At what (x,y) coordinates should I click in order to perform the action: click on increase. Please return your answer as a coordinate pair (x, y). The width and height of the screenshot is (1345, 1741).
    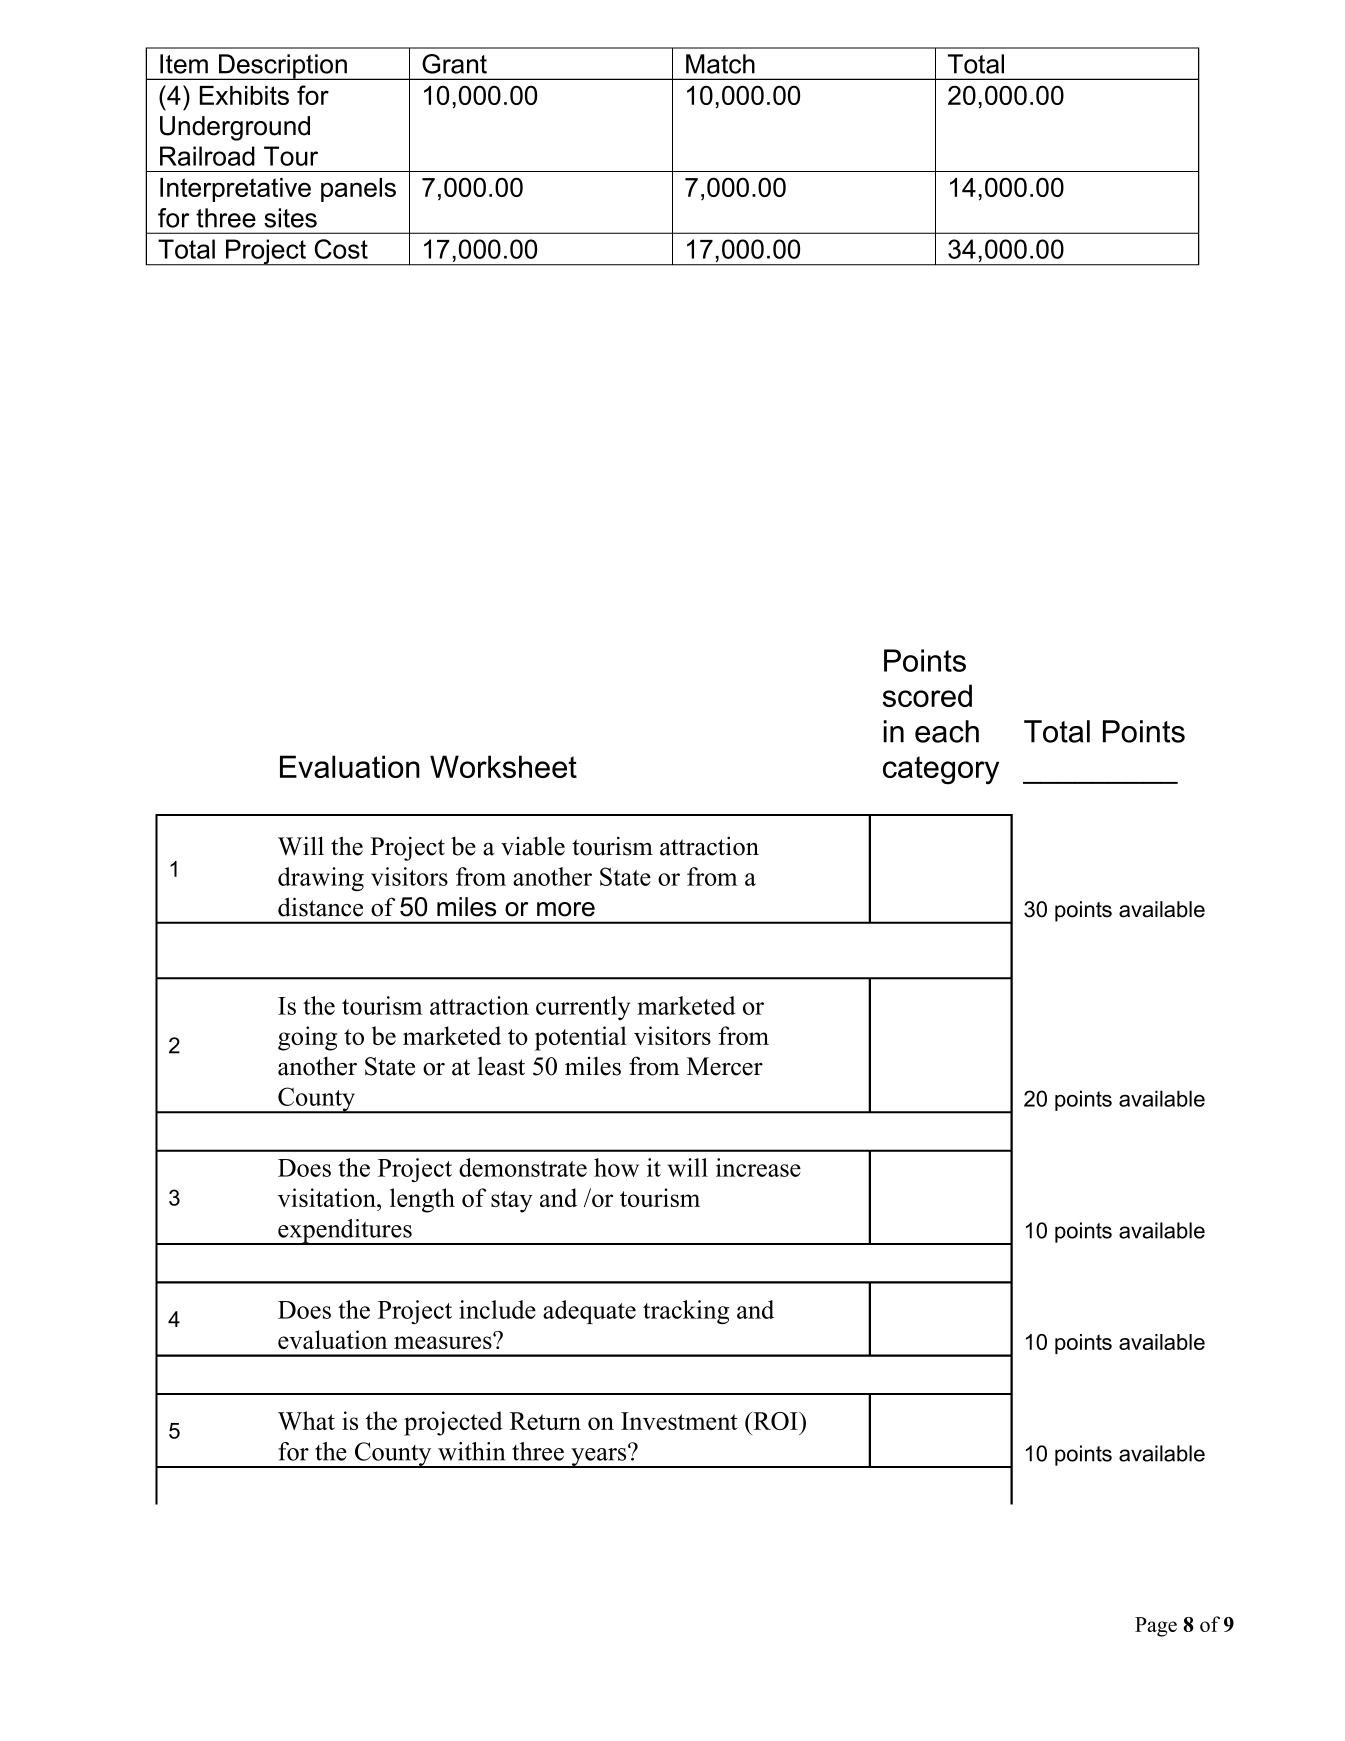
    Looking at the image, I should click on (758, 1167).
